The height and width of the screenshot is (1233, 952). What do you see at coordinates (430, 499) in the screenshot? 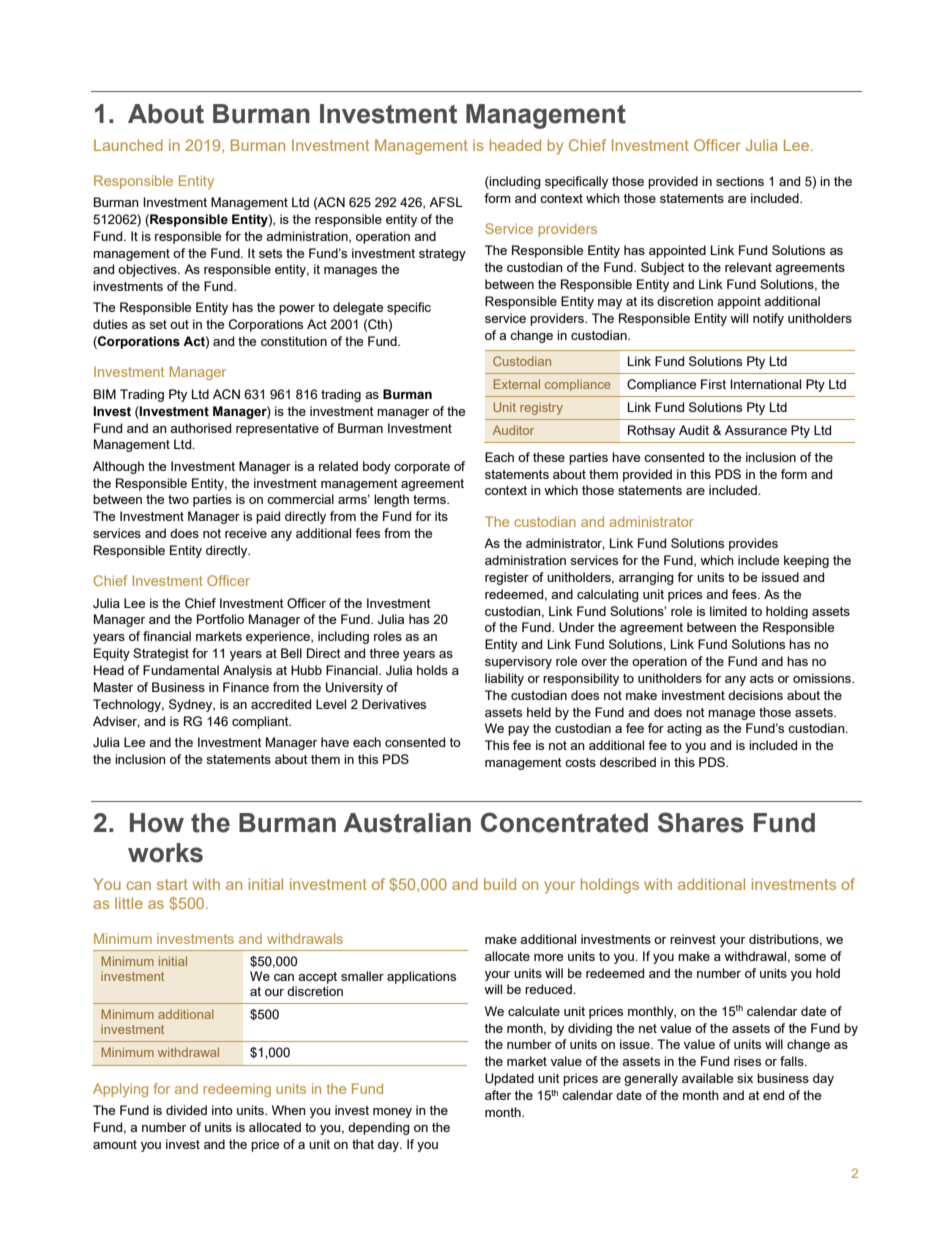
I see `terms` at bounding box center [430, 499].
